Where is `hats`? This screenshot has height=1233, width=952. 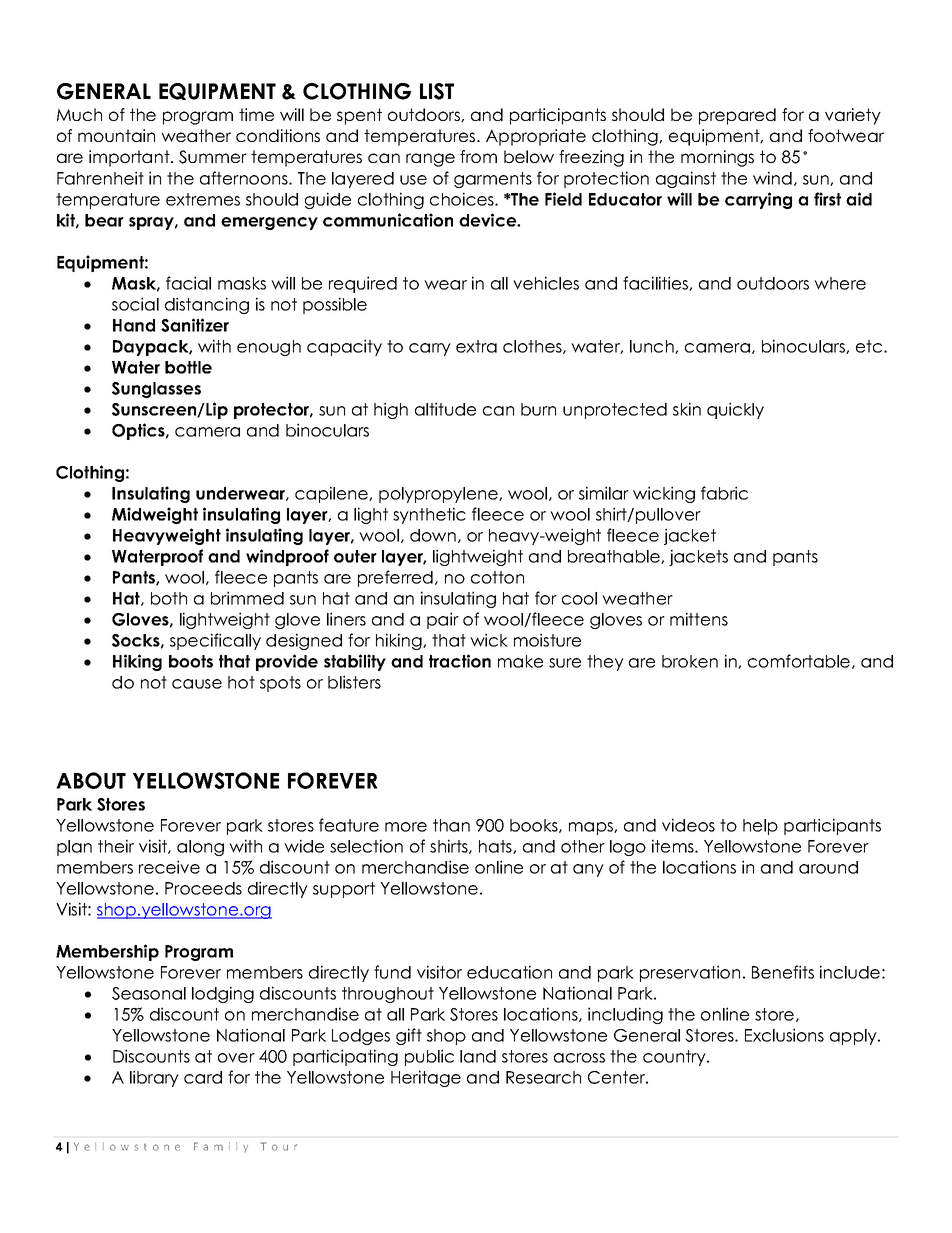
hats is located at coordinates (496, 847).
